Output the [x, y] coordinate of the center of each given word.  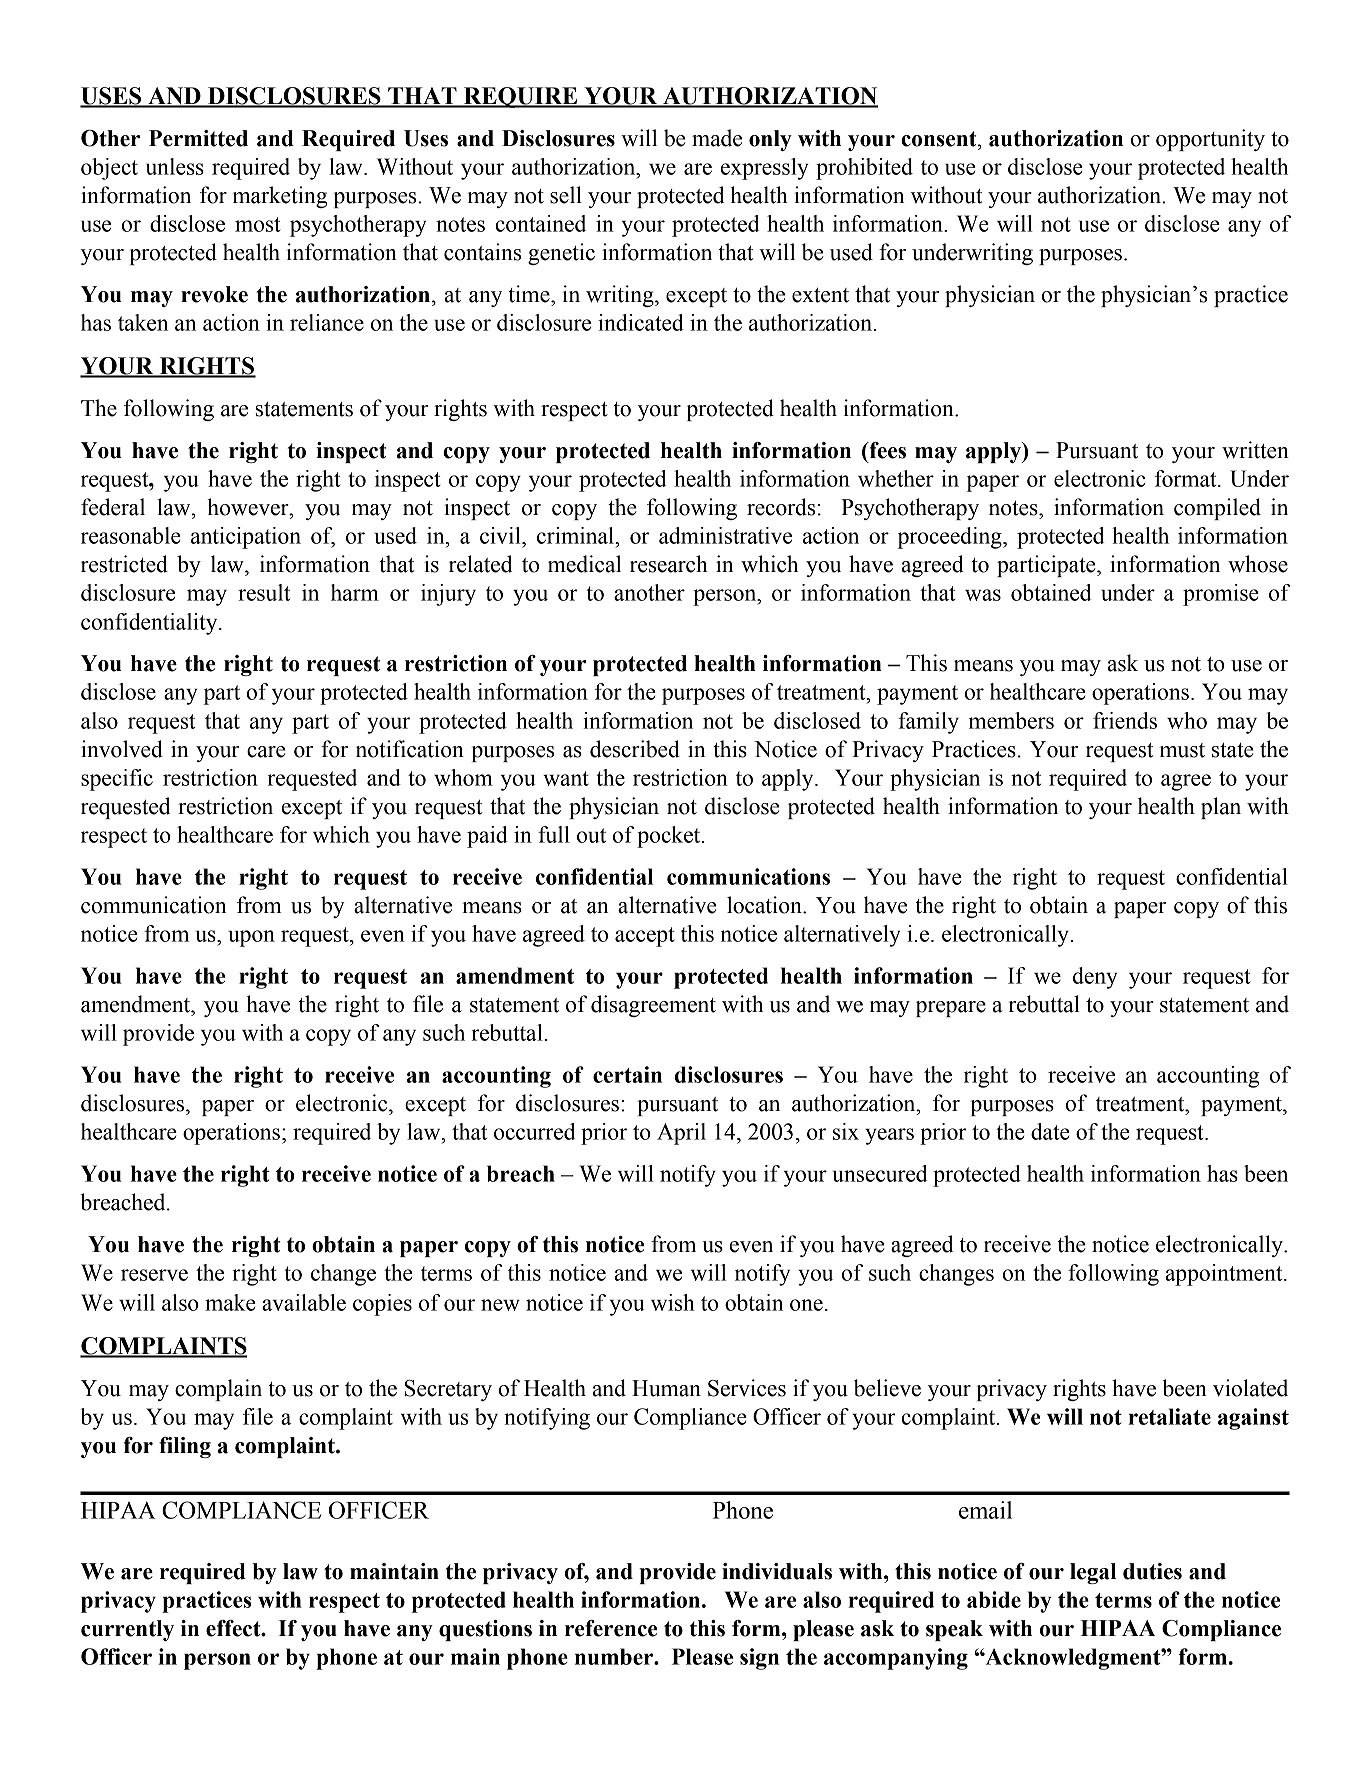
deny [1095, 978]
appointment [1225, 1275]
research [669, 564]
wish [673, 1302]
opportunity [1210, 140]
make [230, 1302]
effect [234, 1628]
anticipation [246, 538]
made [717, 138]
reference [611, 1628]
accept [645, 937]
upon [251, 938]
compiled [1217, 509]
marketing [280, 197]
